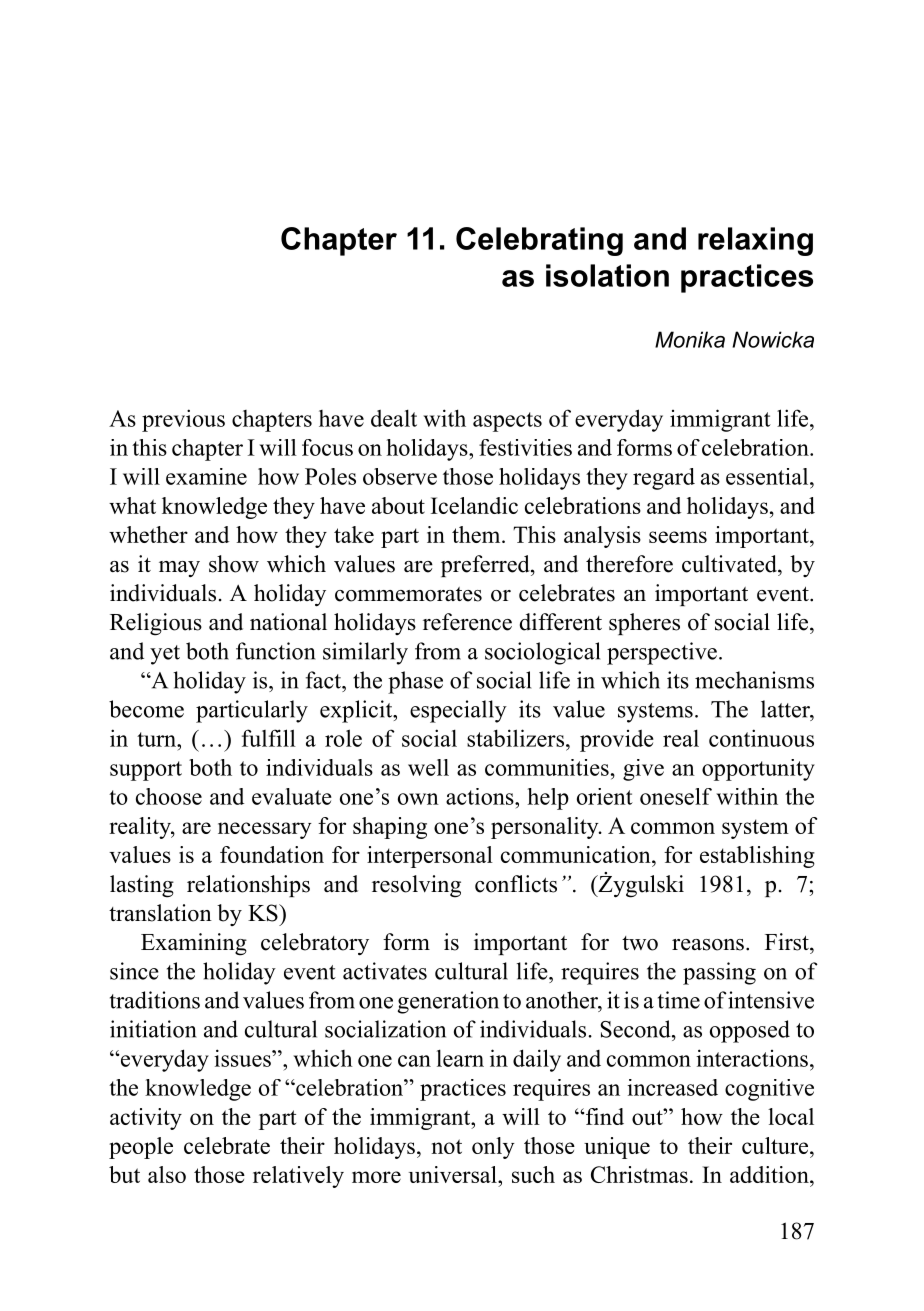 The width and height of the screenshot is (924, 1311). Describe the element at coordinates (167, 1174) in the screenshot. I see `also` at that location.
